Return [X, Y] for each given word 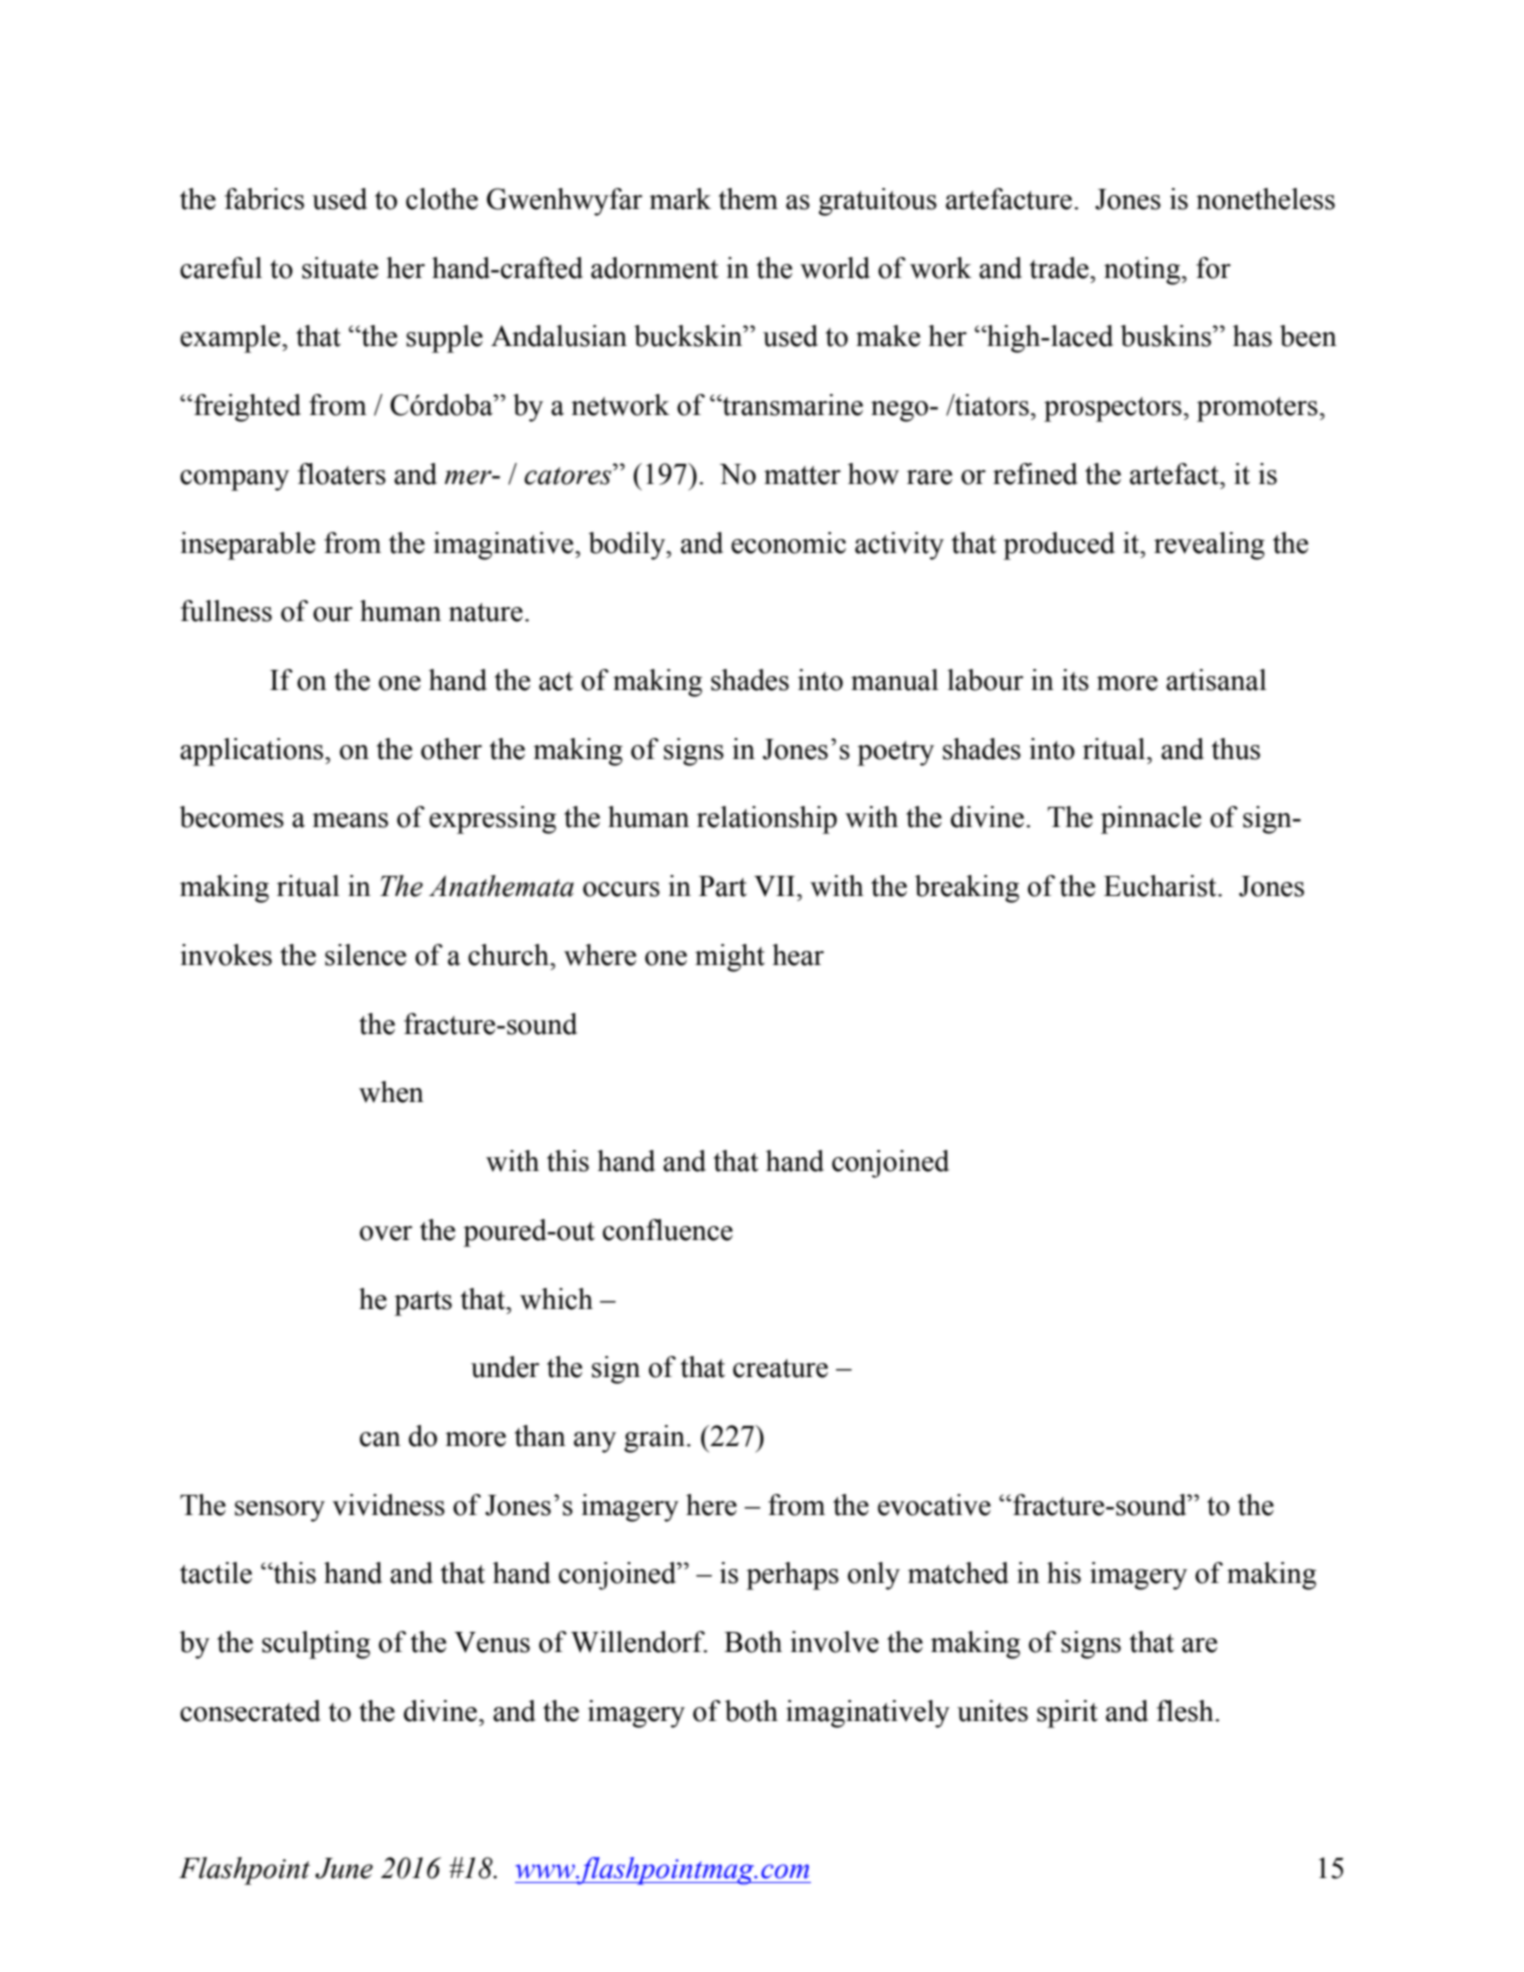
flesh [1186, 1711]
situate [340, 268]
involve [834, 1642]
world [835, 268]
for [1213, 268]
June [344, 1868]
